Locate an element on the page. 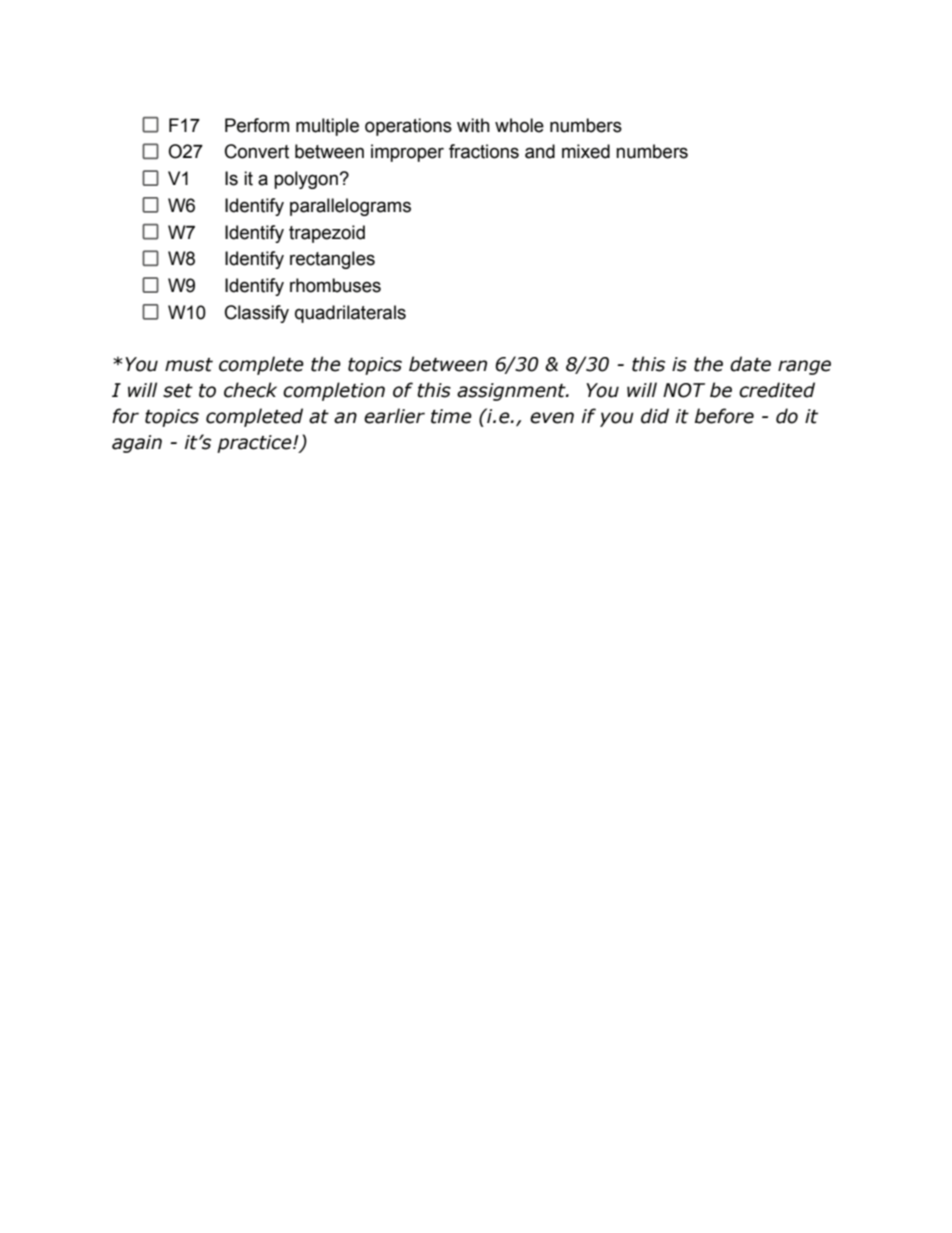  Classify is located at coordinates (257, 314).
